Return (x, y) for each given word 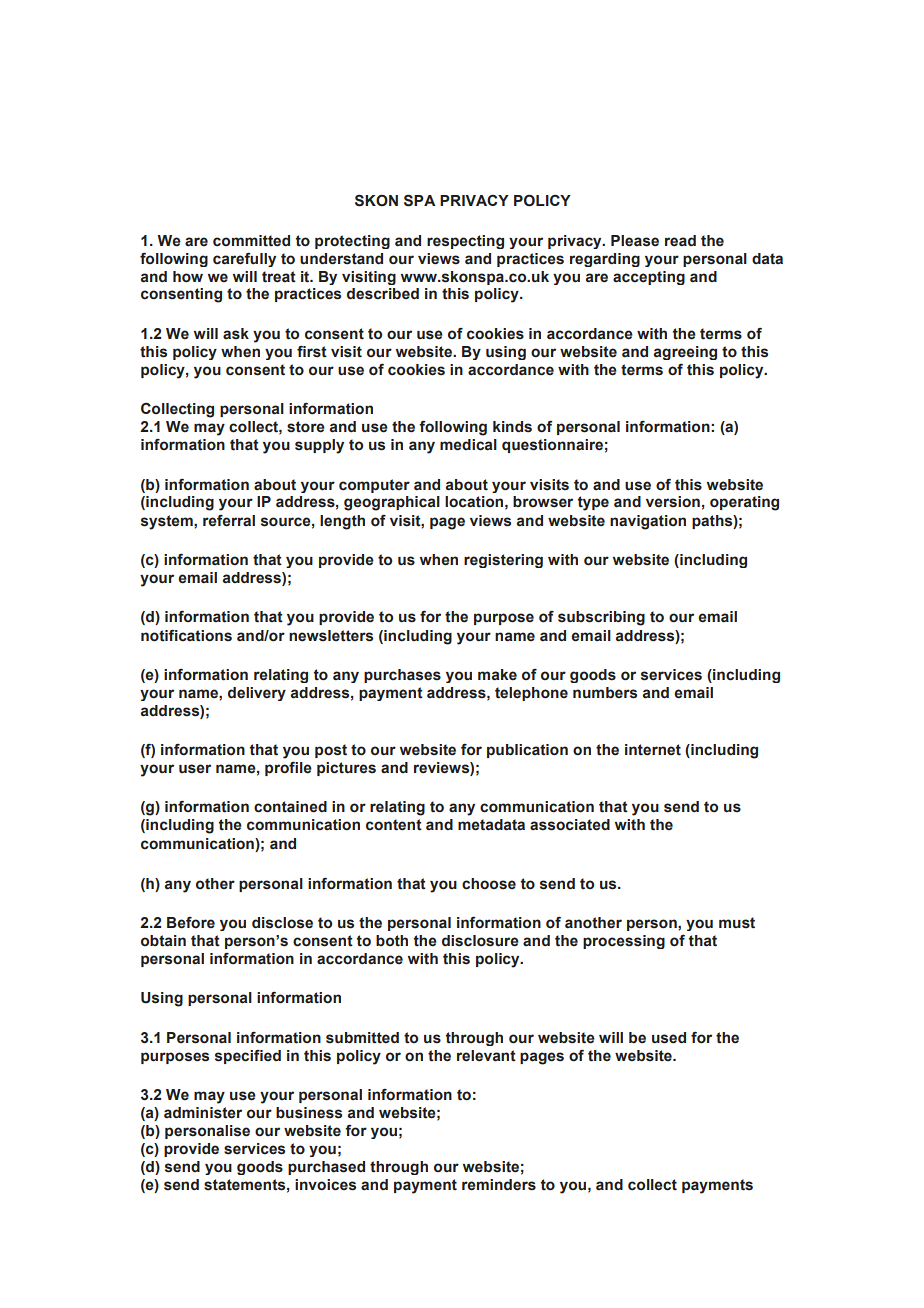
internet (653, 750)
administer (203, 1113)
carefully (244, 259)
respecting (465, 242)
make (497, 675)
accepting (649, 278)
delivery (257, 694)
